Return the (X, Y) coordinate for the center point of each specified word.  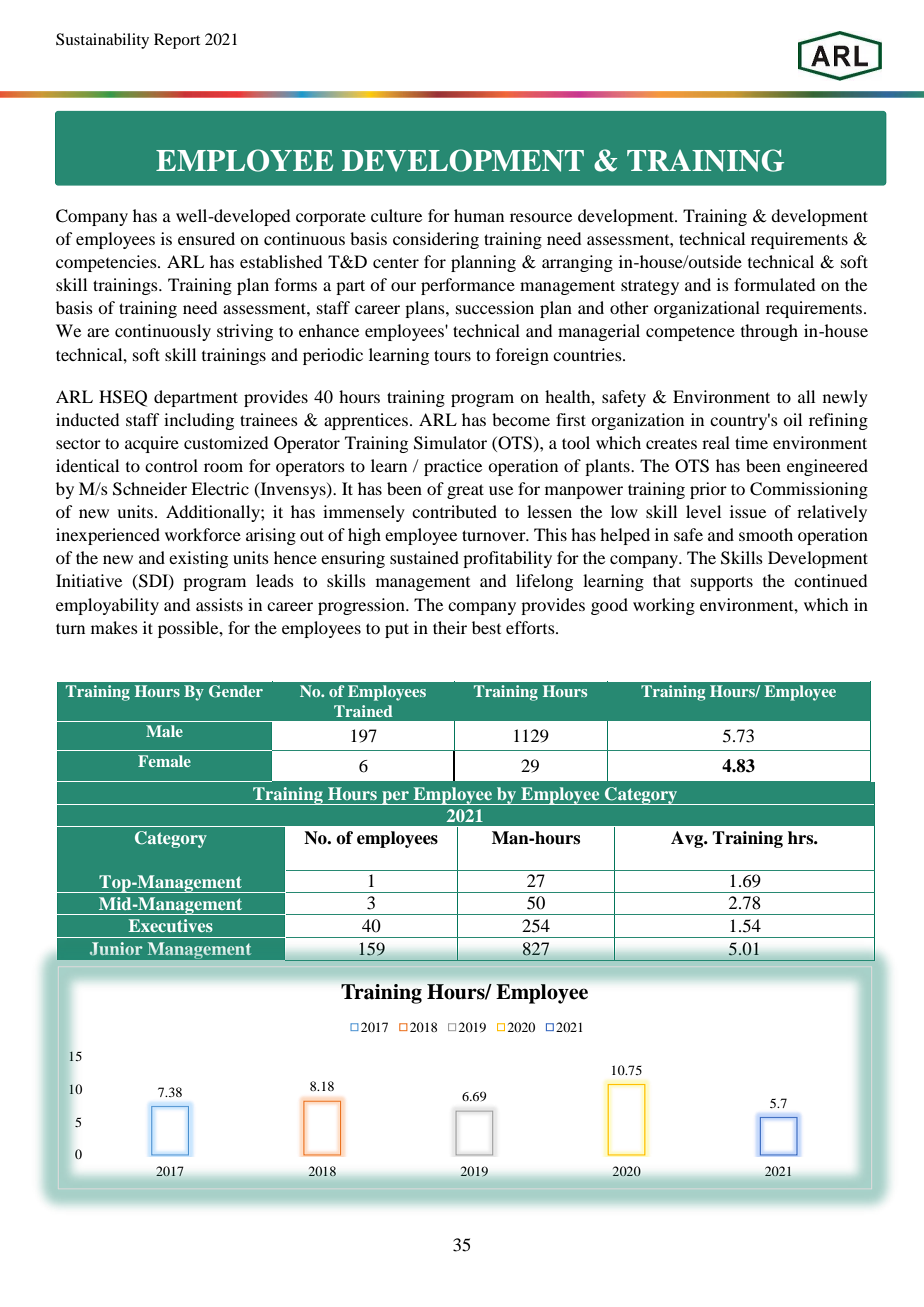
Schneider (150, 489)
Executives (171, 925)
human (479, 215)
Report (177, 41)
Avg (688, 839)
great (465, 491)
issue (748, 511)
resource (541, 217)
